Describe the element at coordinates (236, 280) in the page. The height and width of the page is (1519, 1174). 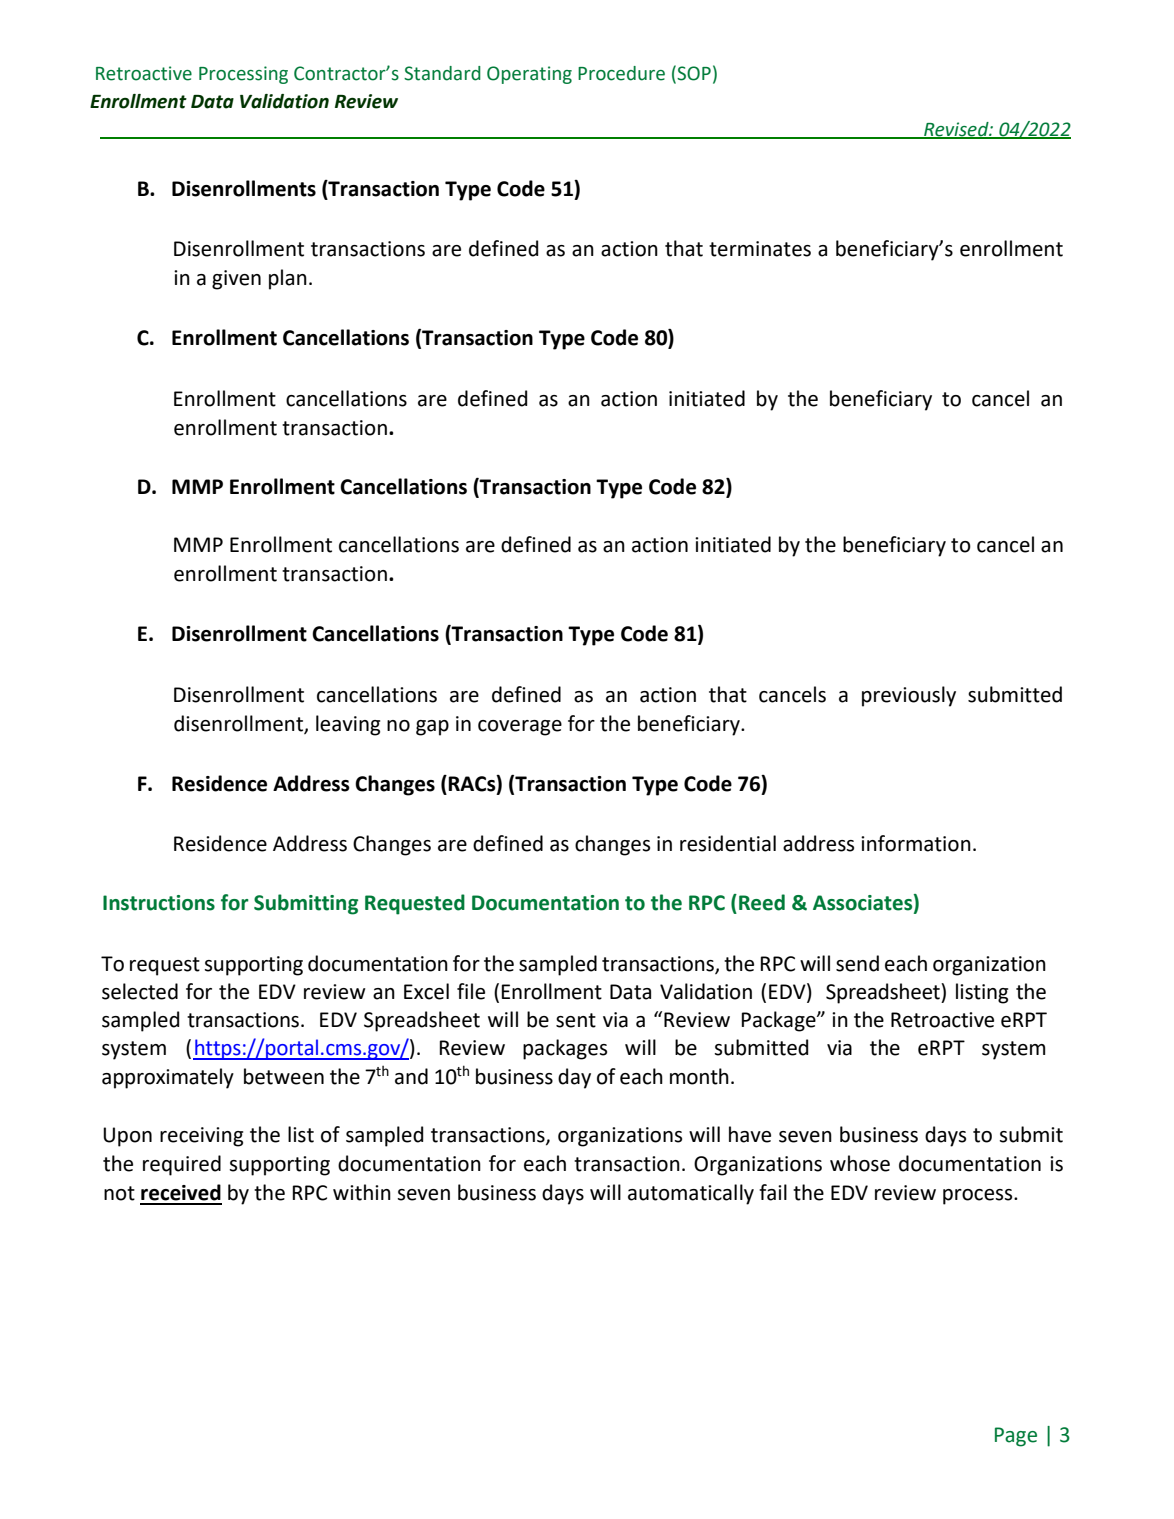
I see `given` at that location.
